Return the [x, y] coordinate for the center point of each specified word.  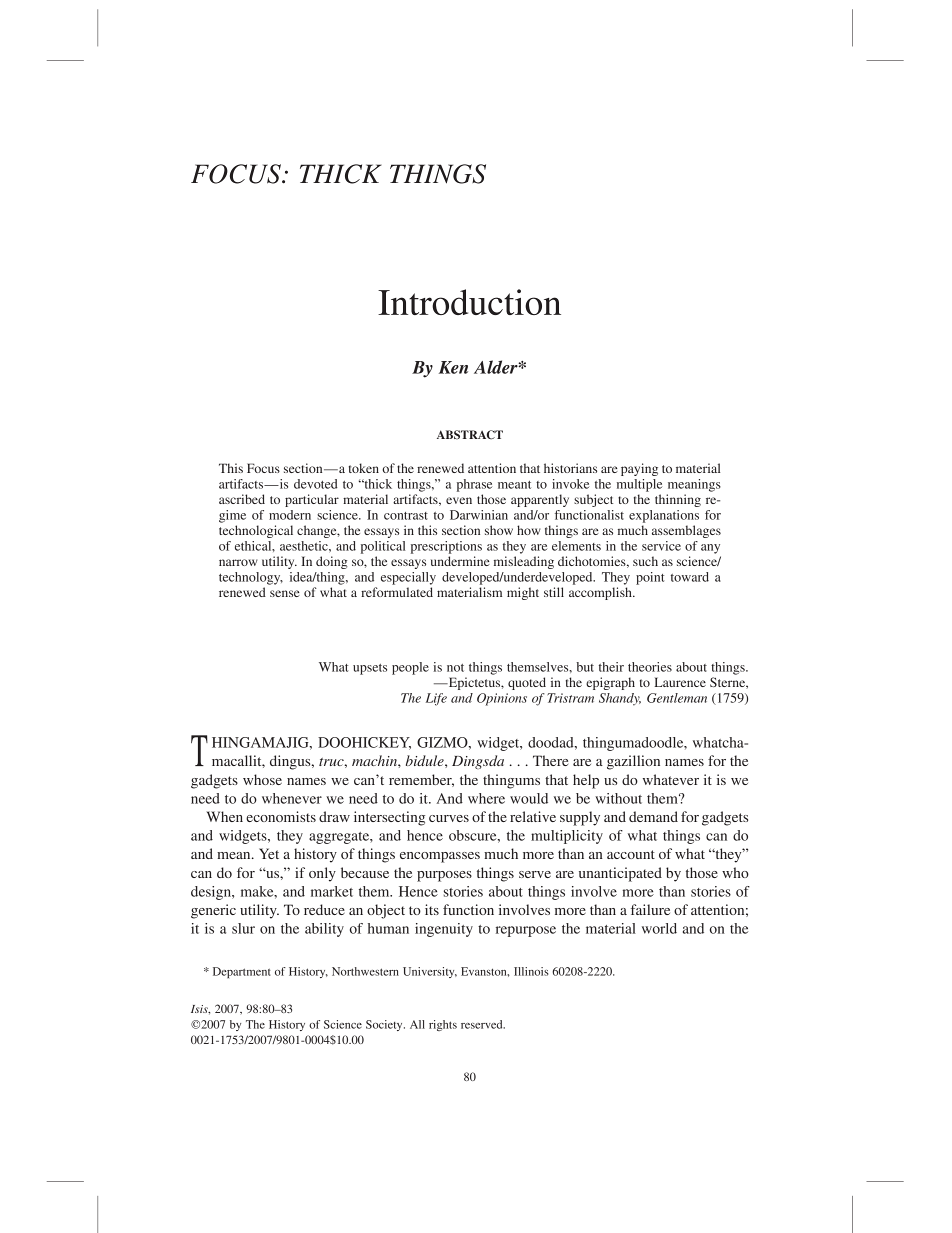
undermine [460, 561]
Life [436, 699]
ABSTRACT [470, 435]
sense [285, 593]
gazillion [633, 762]
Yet [269, 853]
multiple [639, 485]
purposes [444, 876]
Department [242, 972]
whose [262, 779]
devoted [316, 484]
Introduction [469, 302]
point [650, 578]
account [631, 854]
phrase [474, 485]
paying [639, 469]
